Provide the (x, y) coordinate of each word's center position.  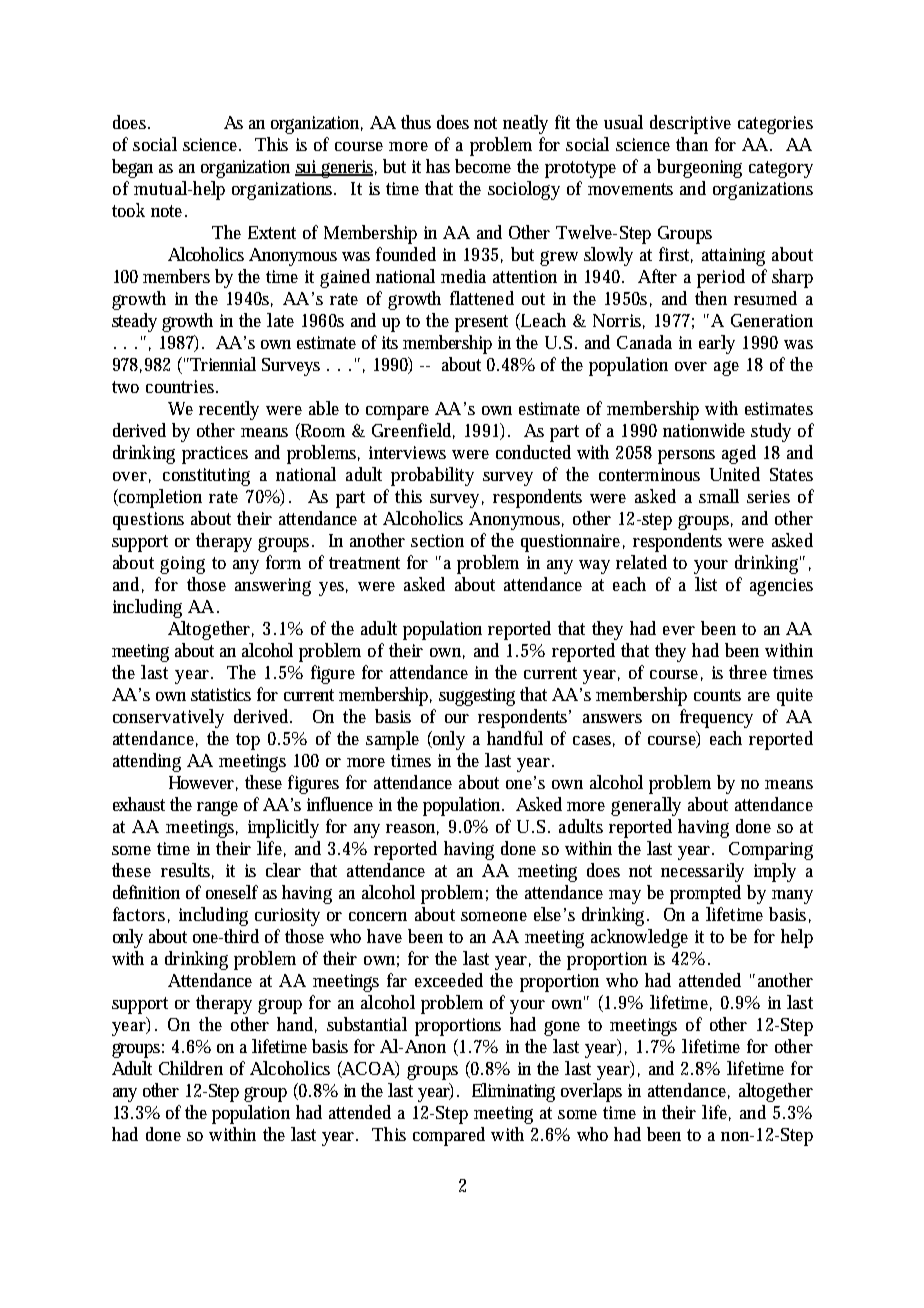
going (182, 565)
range (217, 808)
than (692, 144)
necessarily (702, 872)
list (706, 584)
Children (191, 1068)
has (438, 166)
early (717, 344)
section (437, 540)
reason (412, 829)
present (481, 323)
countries (182, 386)
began (132, 168)
